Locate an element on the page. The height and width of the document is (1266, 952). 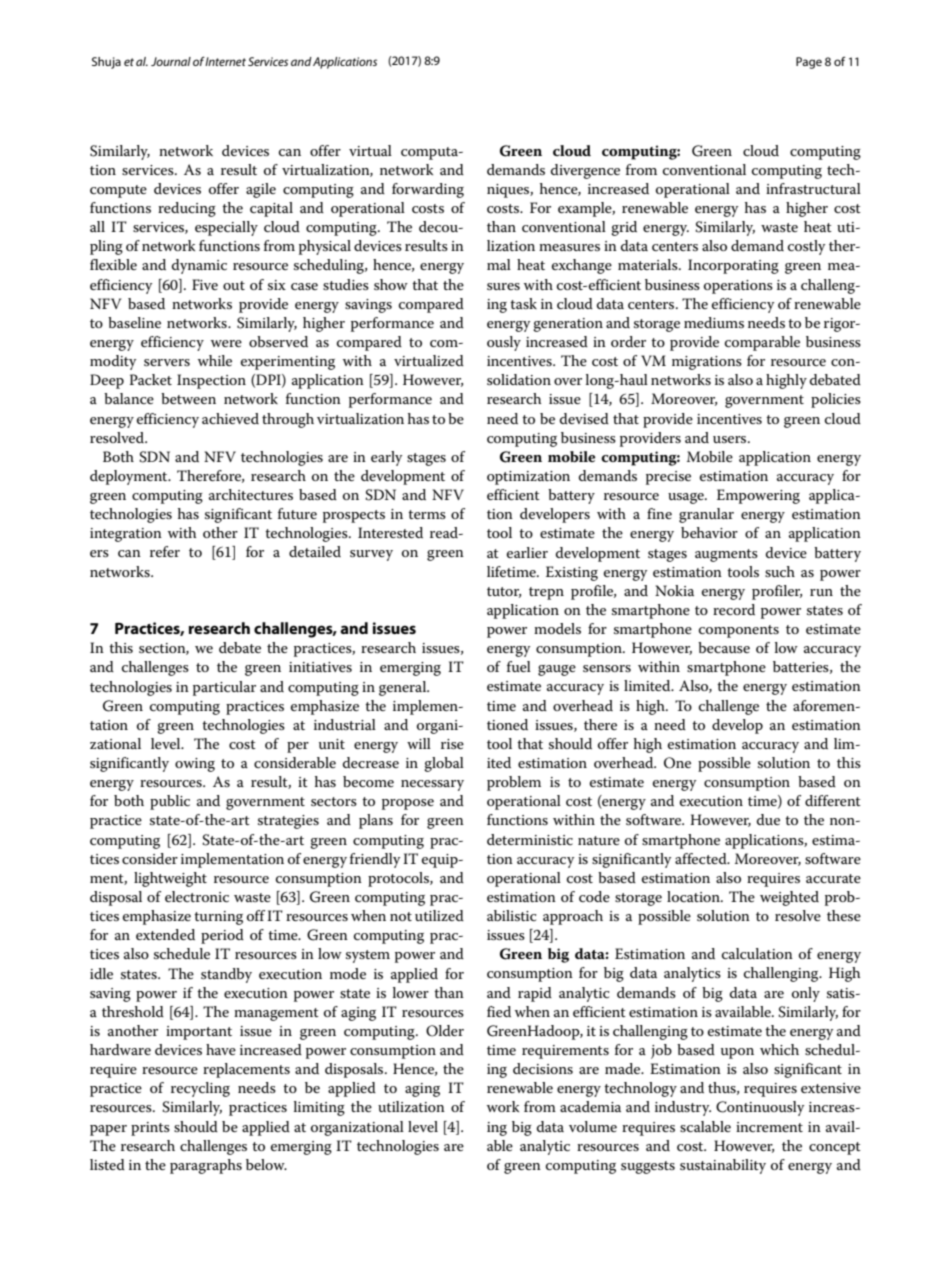
prints is located at coordinates (150, 1129).
